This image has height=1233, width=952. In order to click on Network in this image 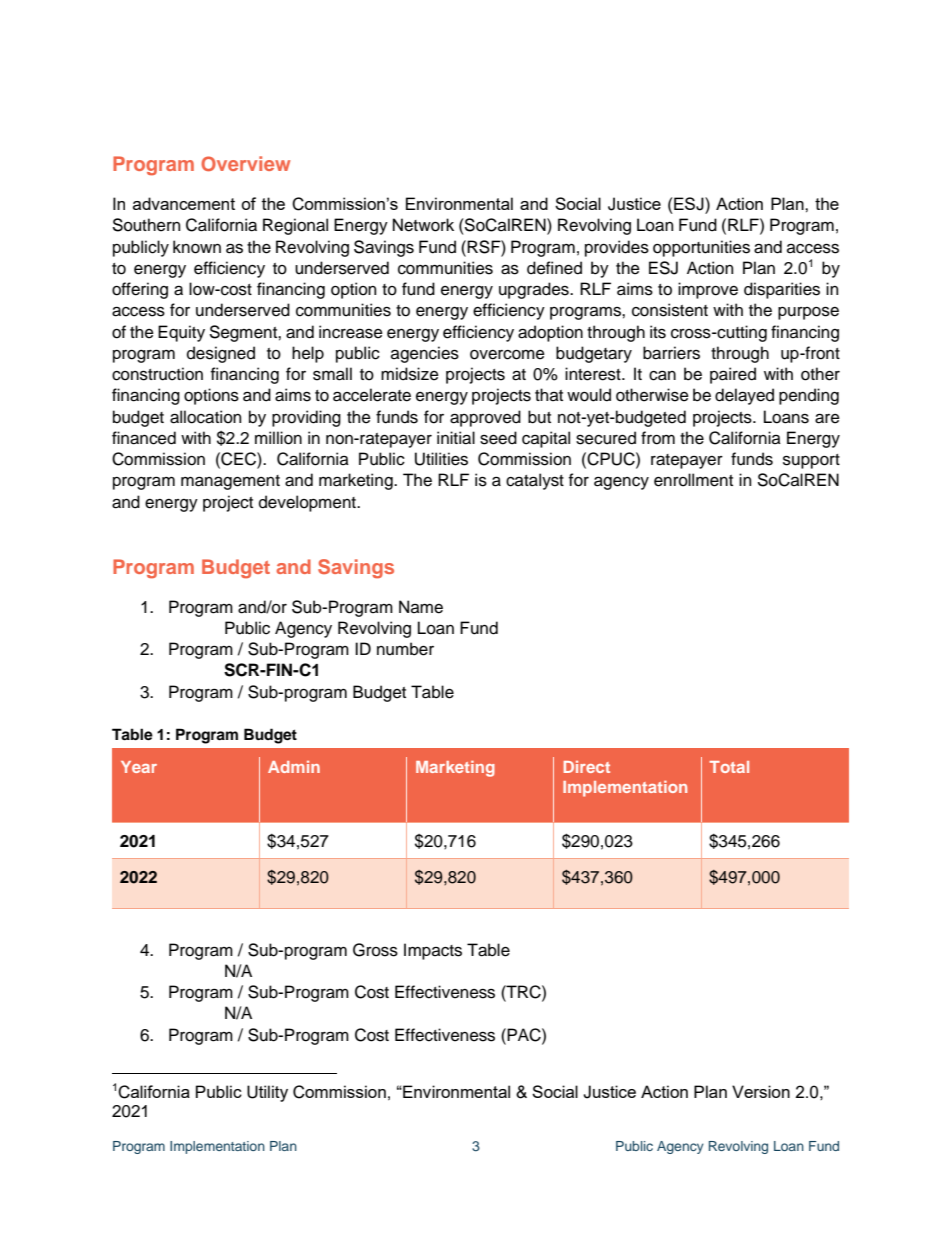, I will do `click(423, 225)`.
